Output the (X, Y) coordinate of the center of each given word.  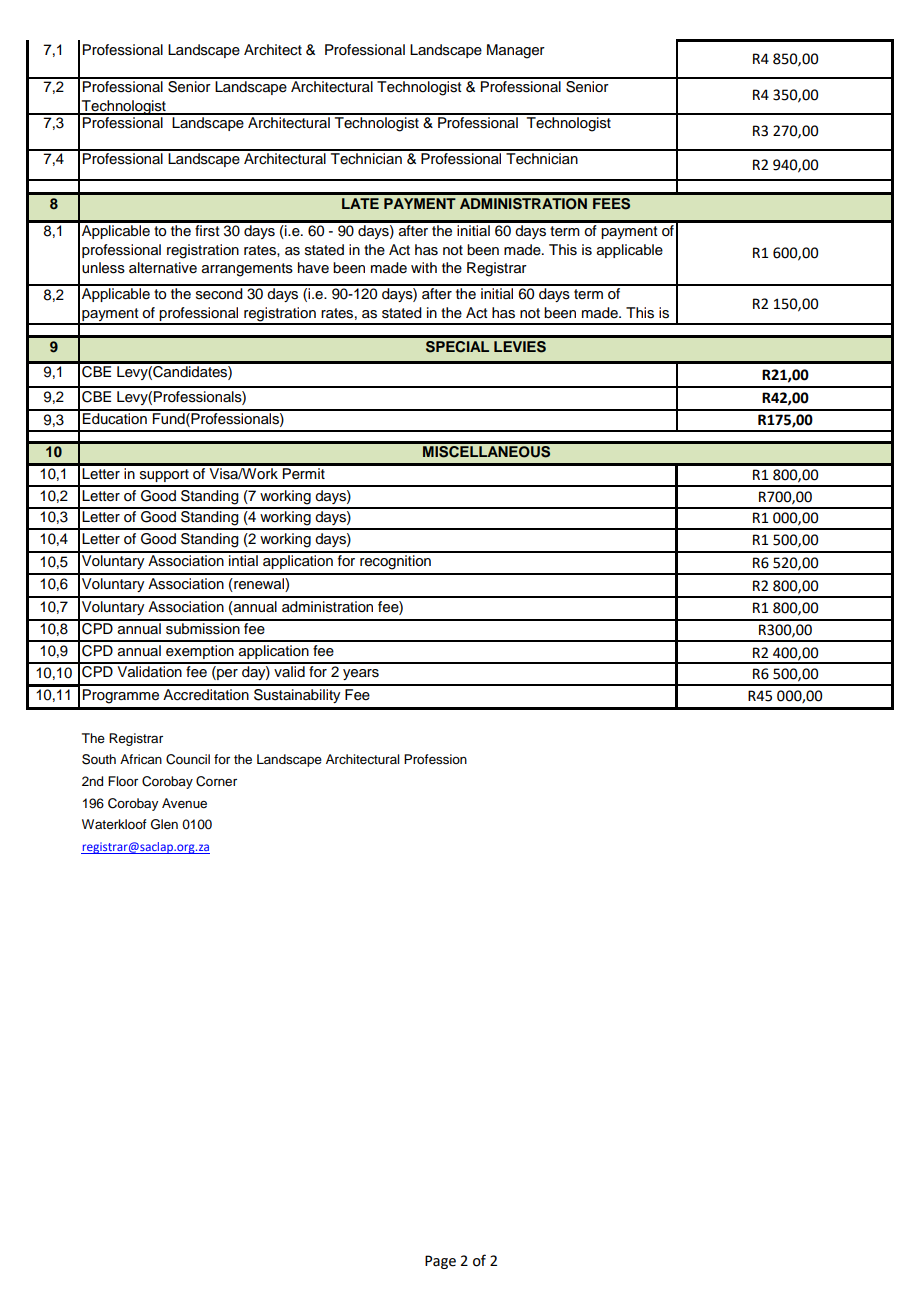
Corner (216, 781)
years (361, 674)
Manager (516, 51)
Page (440, 1262)
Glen (164, 824)
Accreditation (206, 695)
